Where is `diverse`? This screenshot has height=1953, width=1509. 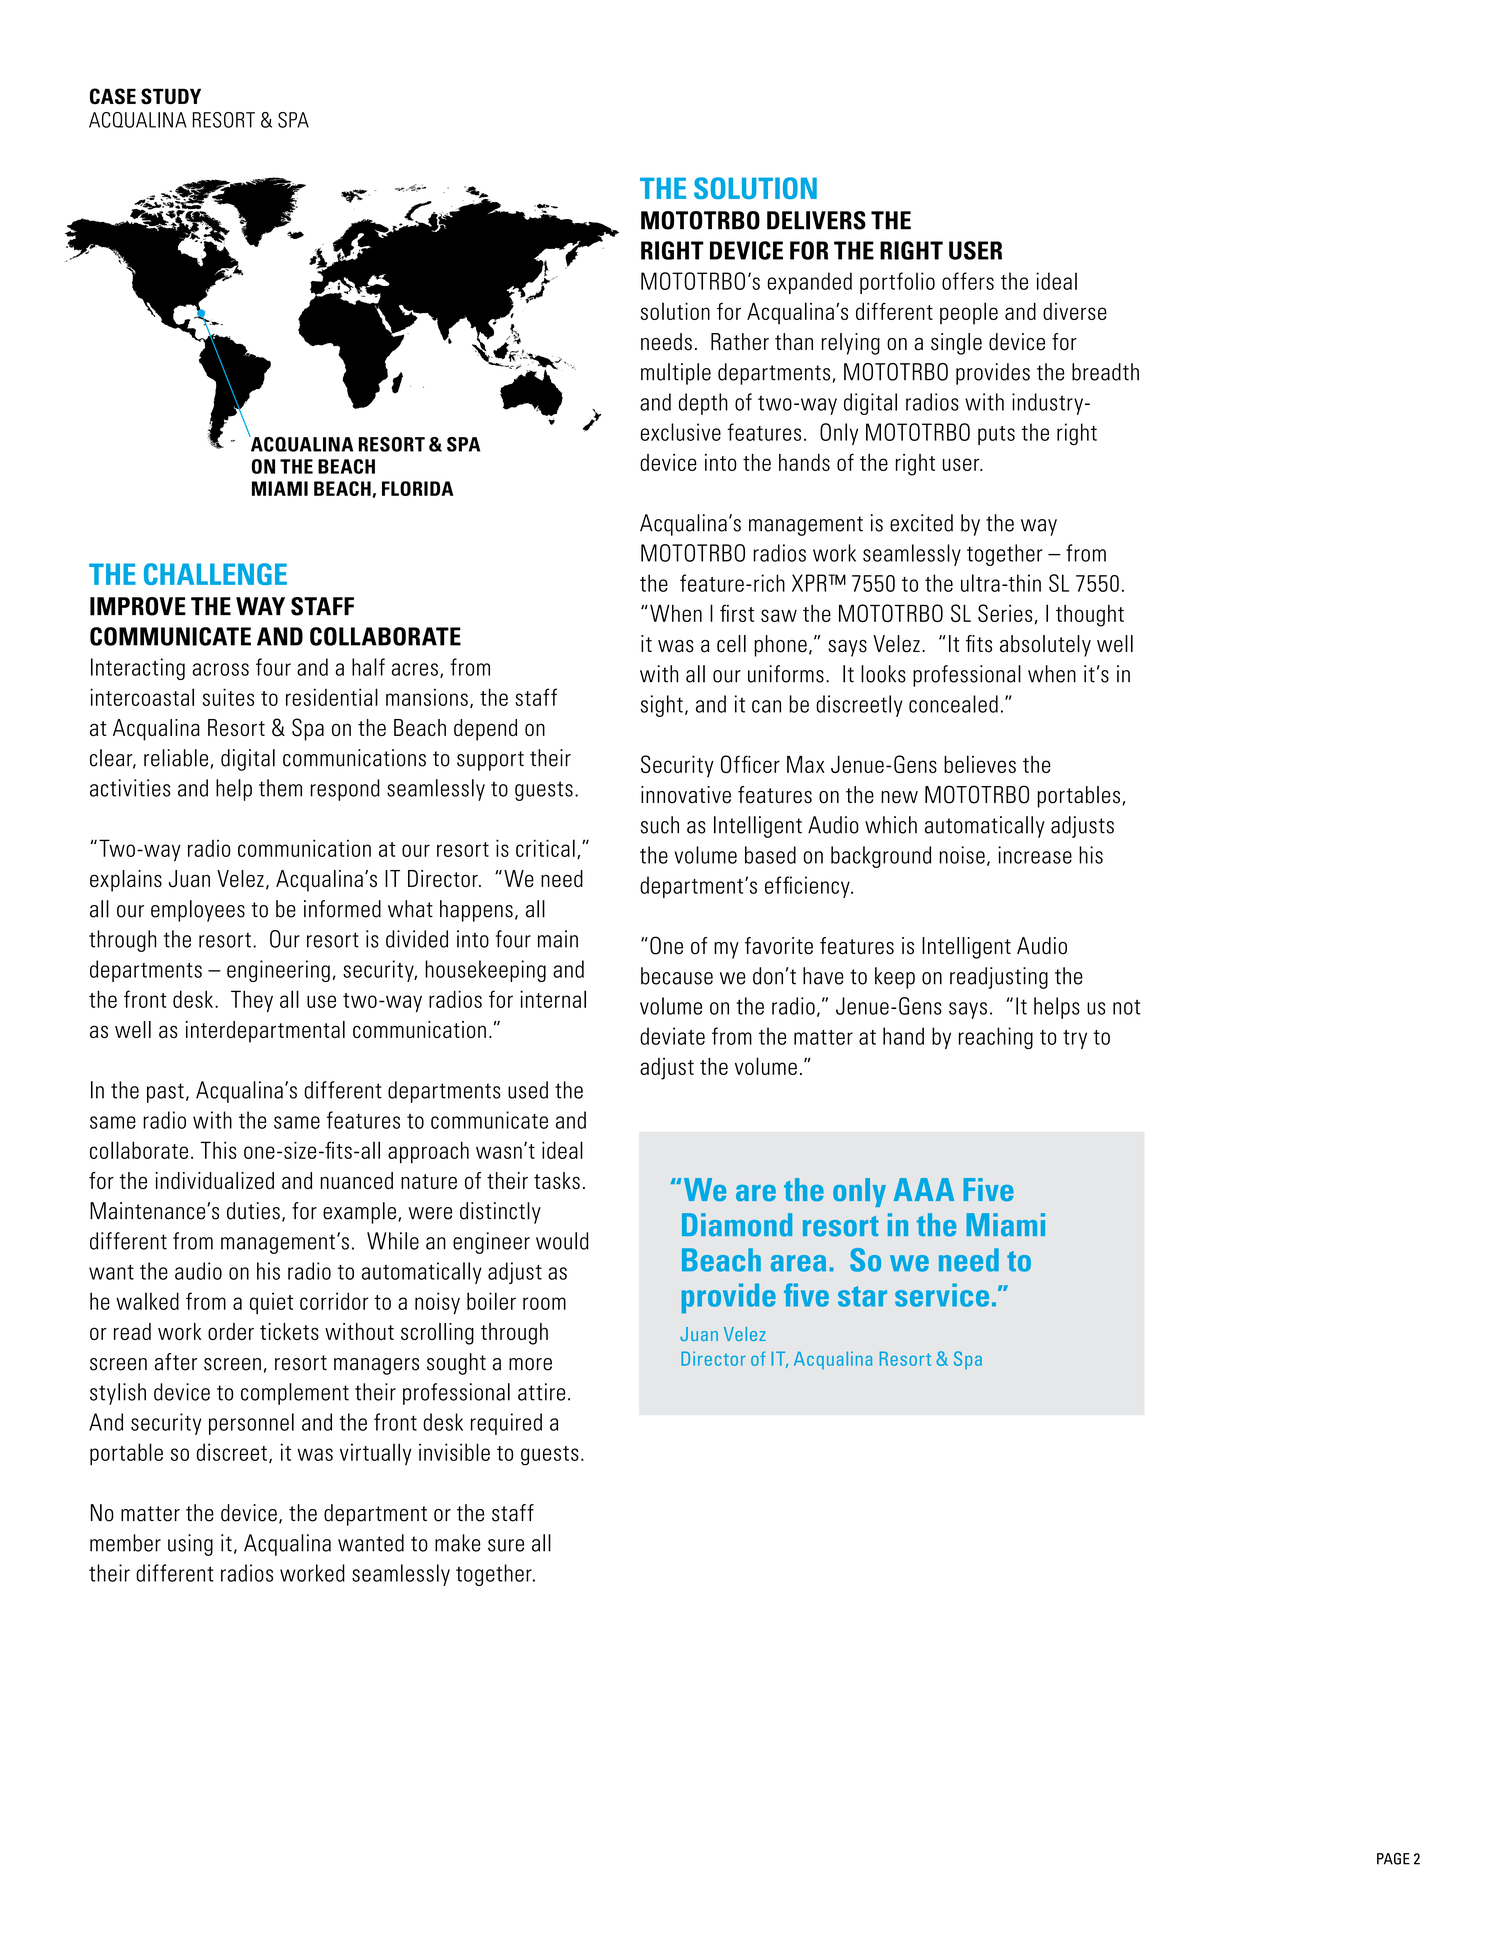 diverse is located at coordinates (1075, 311).
